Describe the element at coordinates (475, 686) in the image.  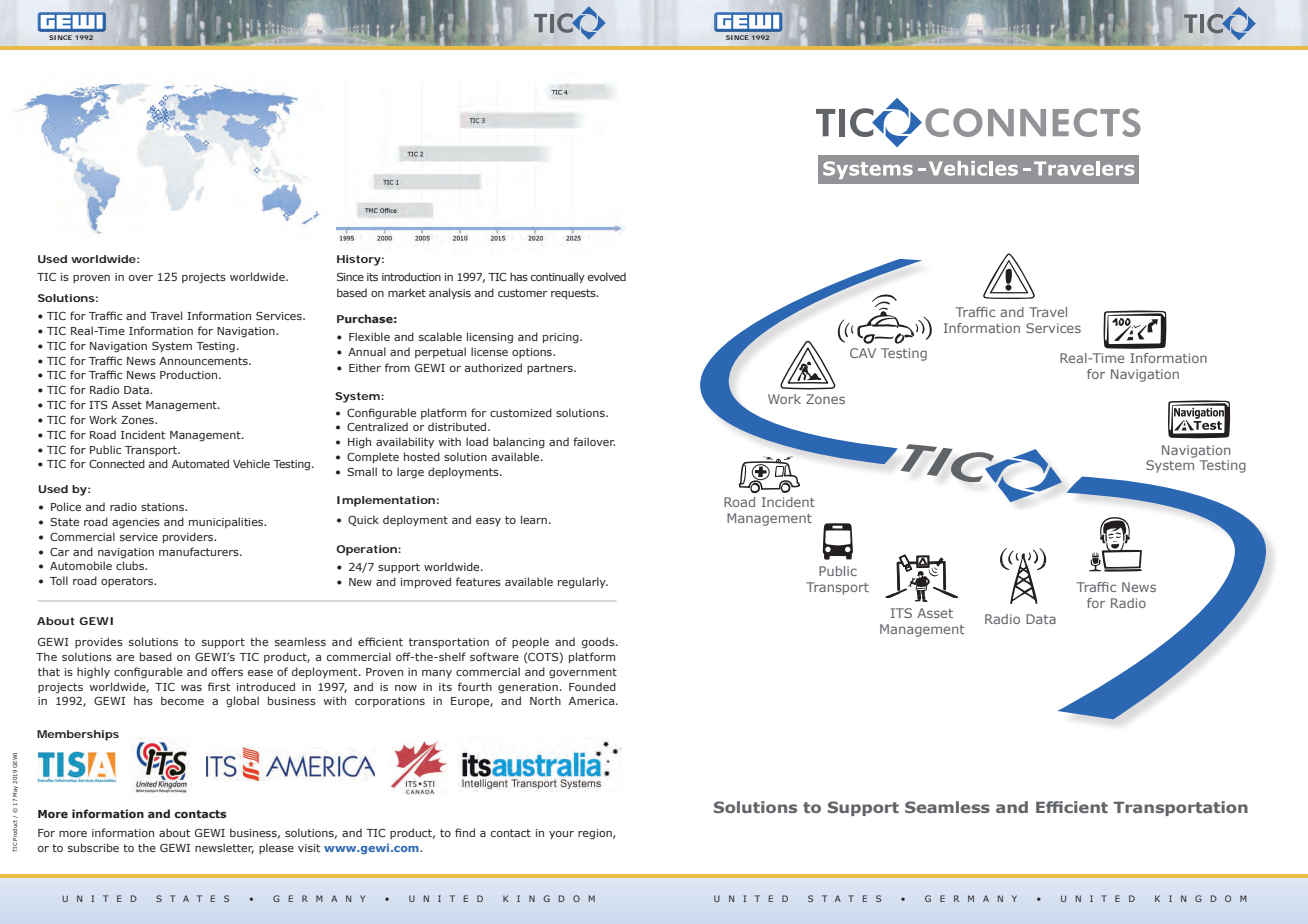
I see `fourth` at that location.
